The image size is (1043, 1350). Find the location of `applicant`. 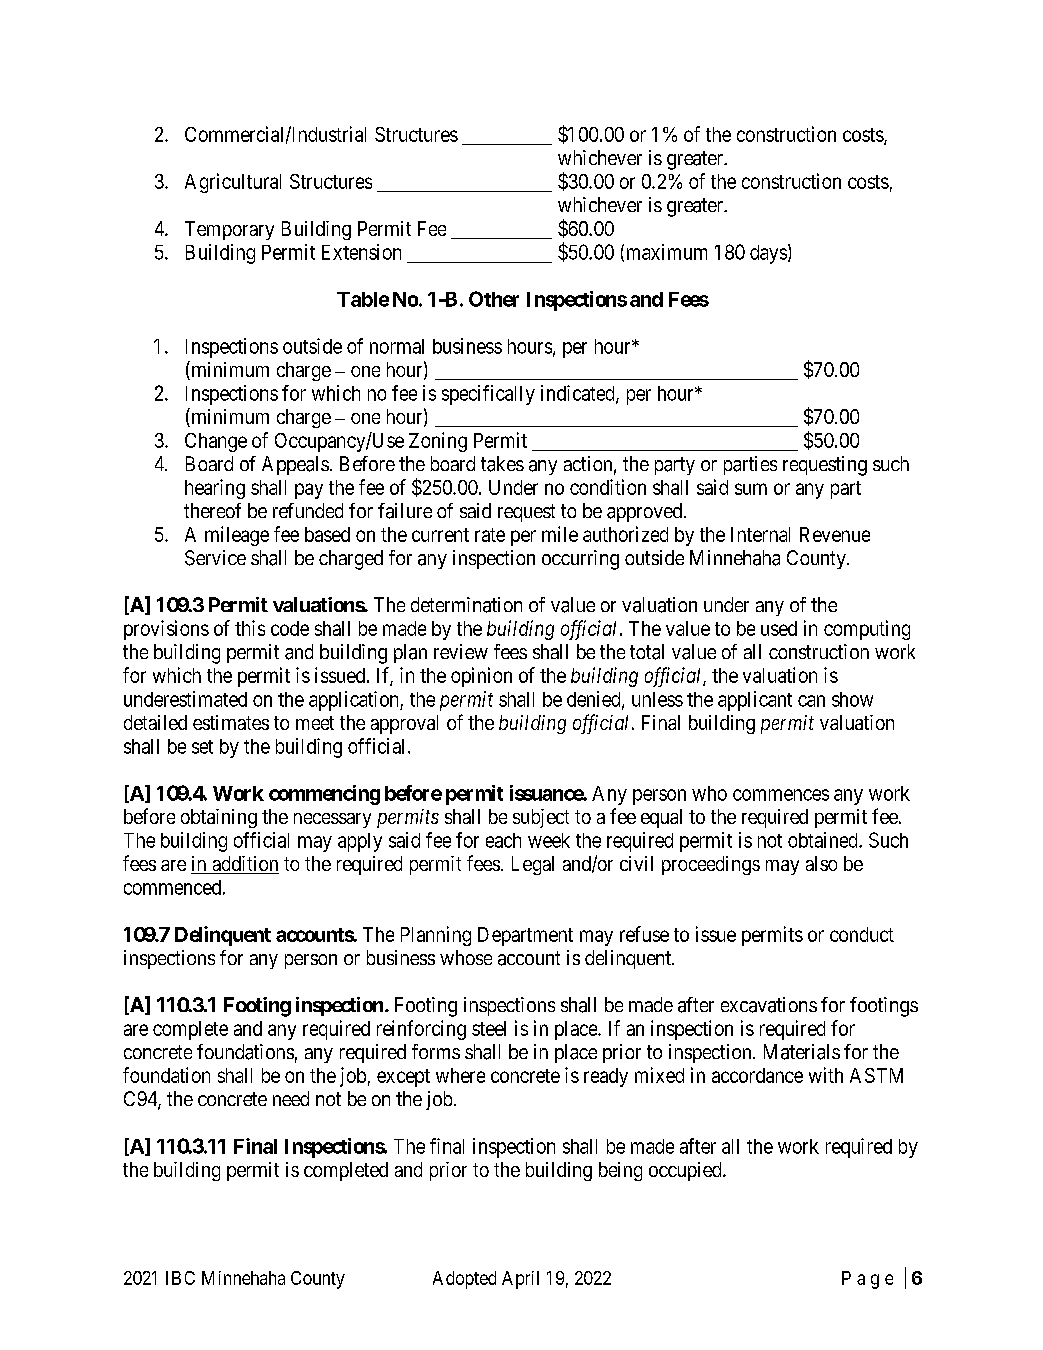

applicant is located at coordinates (755, 701).
